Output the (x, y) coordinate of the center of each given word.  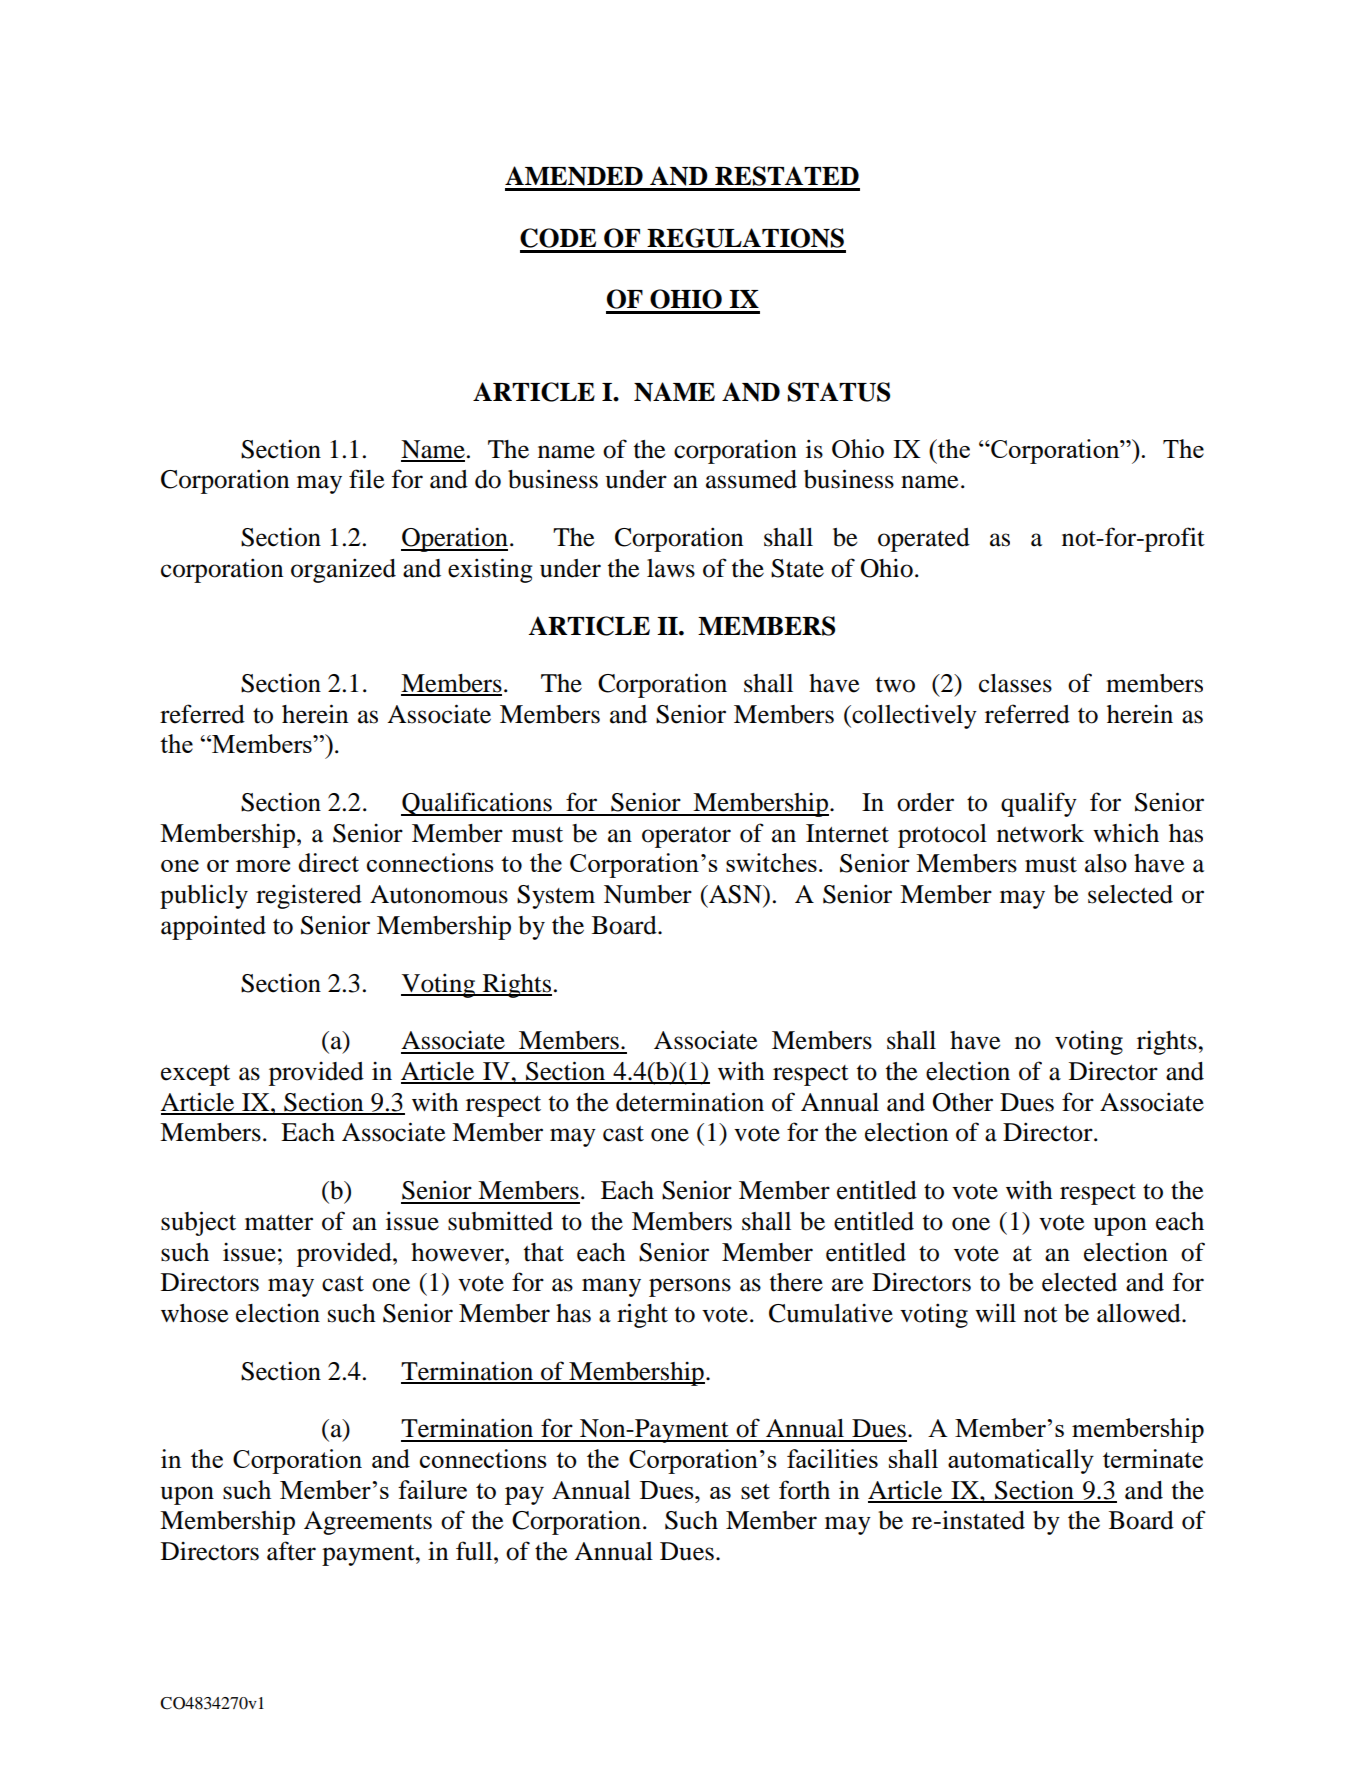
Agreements (368, 1523)
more (263, 866)
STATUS (839, 392)
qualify (1039, 804)
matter (279, 1223)
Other (963, 1102)
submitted (500, 1221)
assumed (751, 479)
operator (686, 837)
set (755, 1492)
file (366, 479)
